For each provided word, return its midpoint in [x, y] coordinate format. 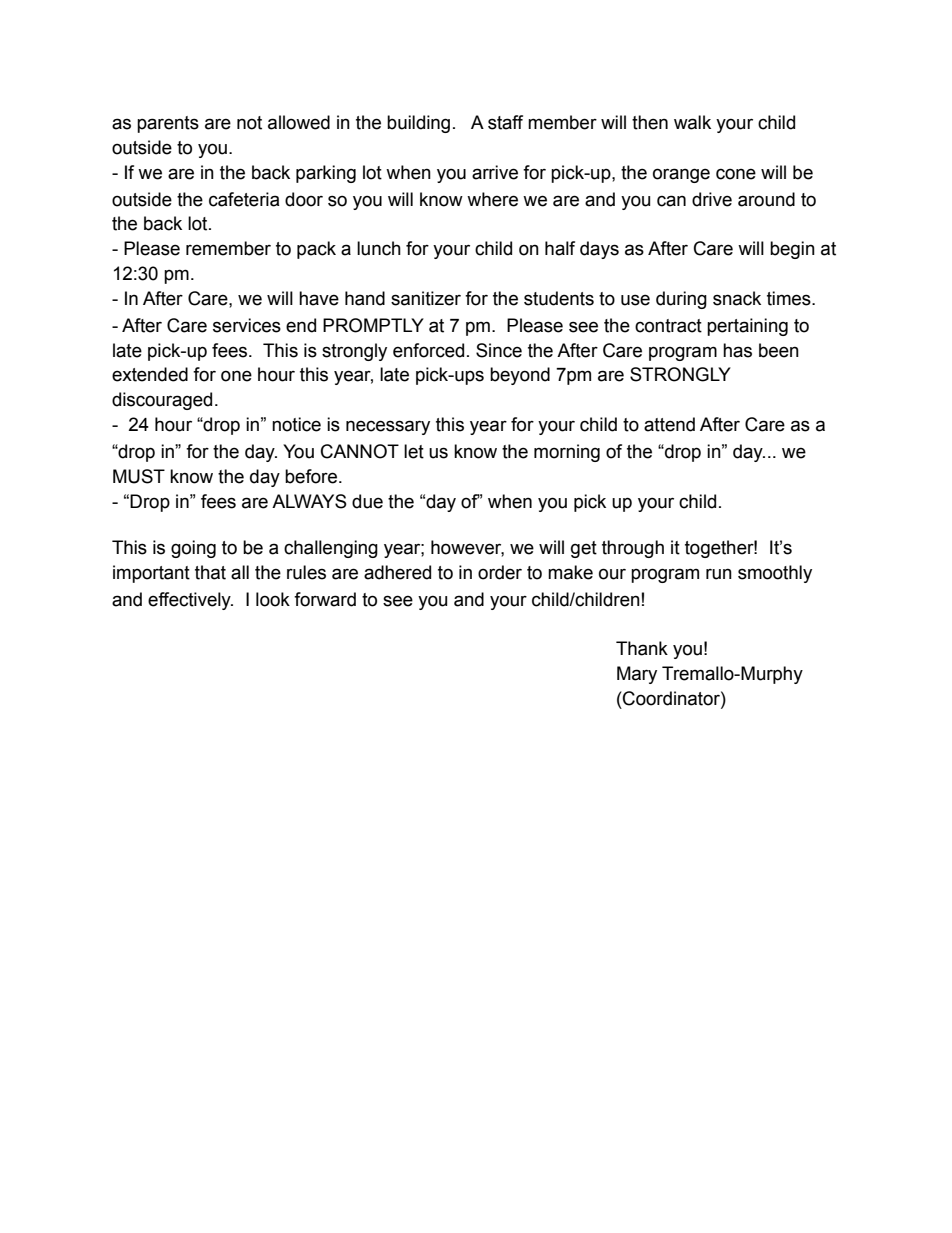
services [247, 325]
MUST [139, 476]
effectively [190, 601]
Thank [642, 648]
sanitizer [426, 298]
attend [669, 424]
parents [168, 124]
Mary [637, 675]
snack [737, 298]
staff [505, 122]
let [414, 451]
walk [692, 122]
